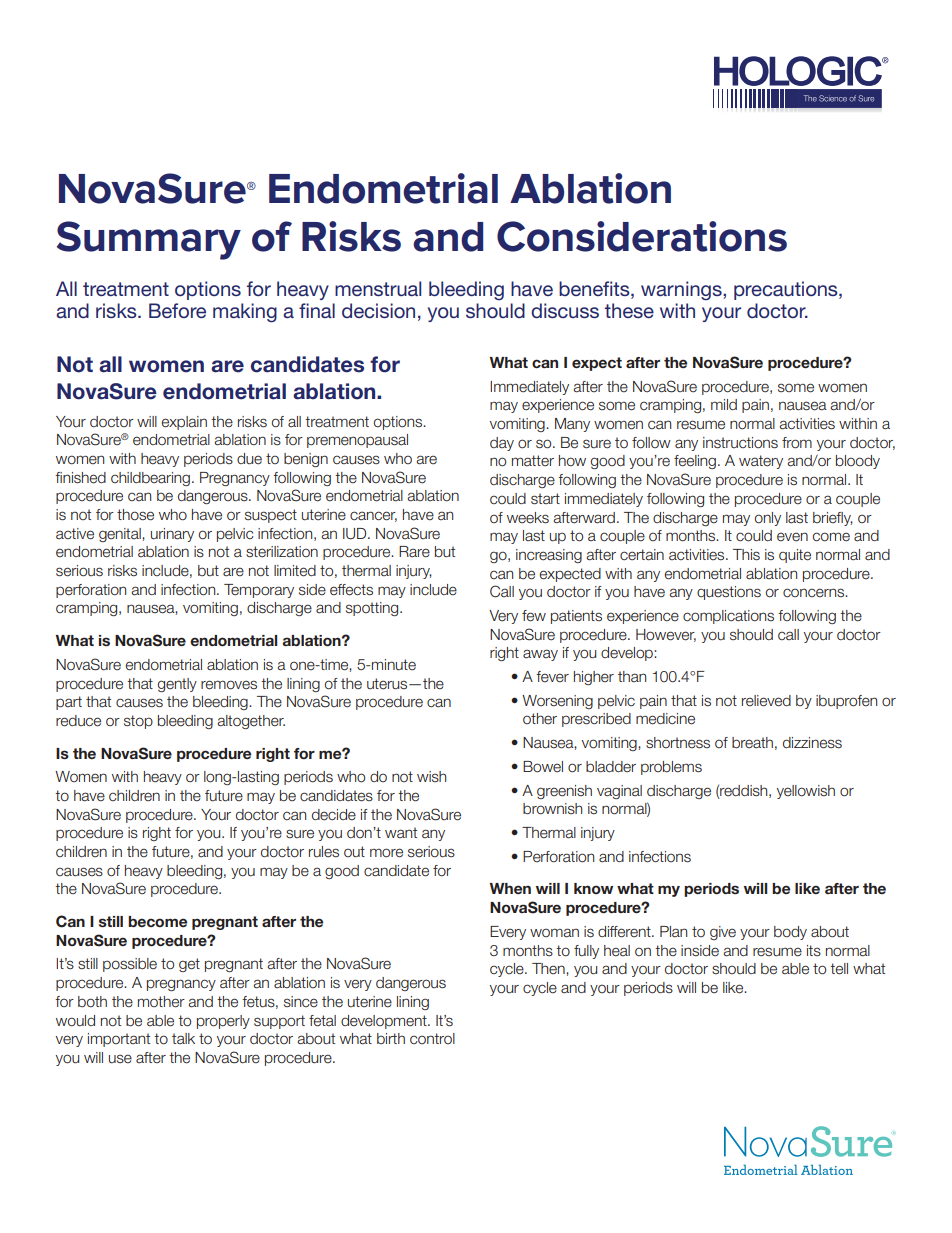 This screenshot has width=952, height=1233. What do you see at coordinates (787, 290) in the screenshot?
I see `precautions` at bounding box center [787, 290].
